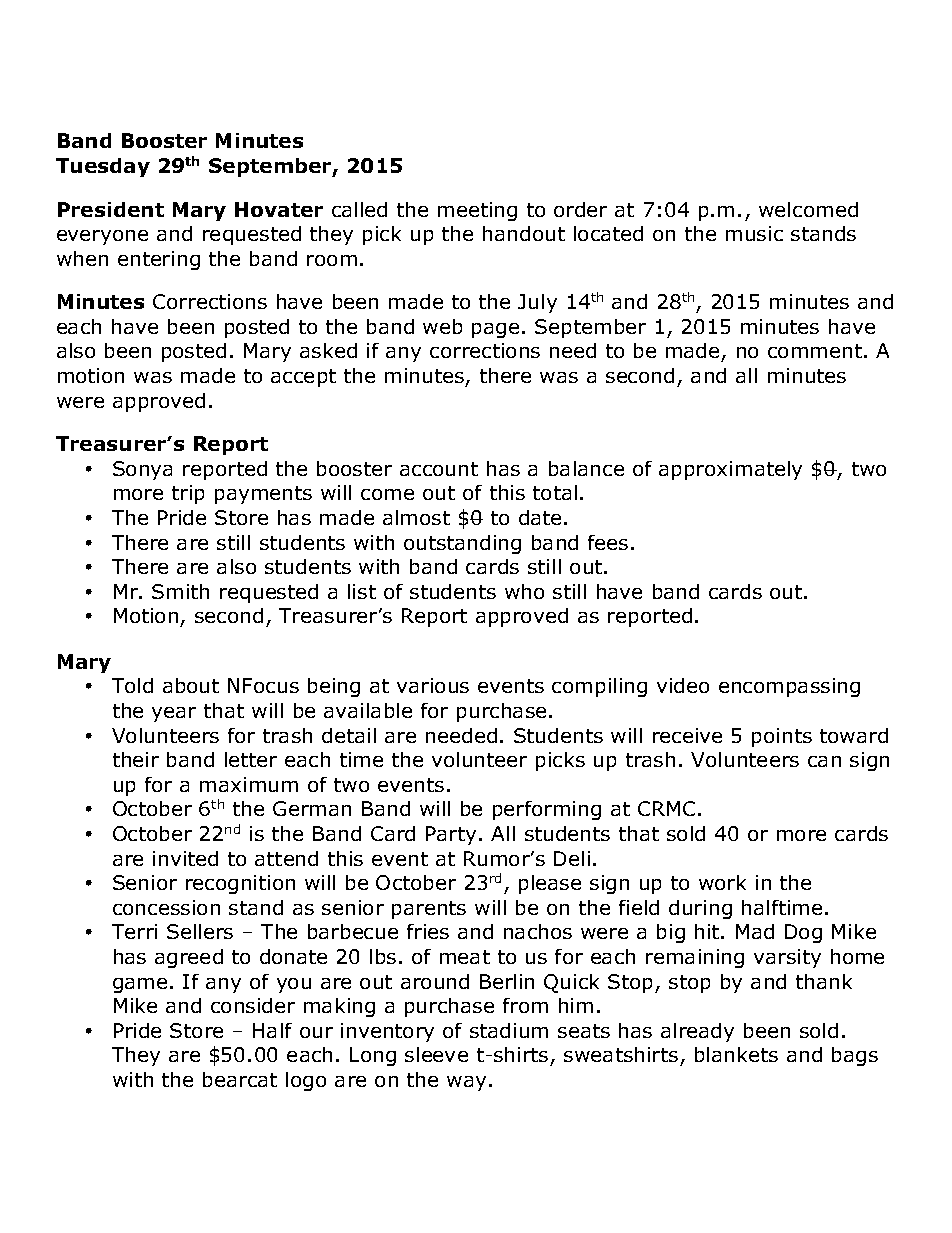  I want to click on music, so click(754, 233).
